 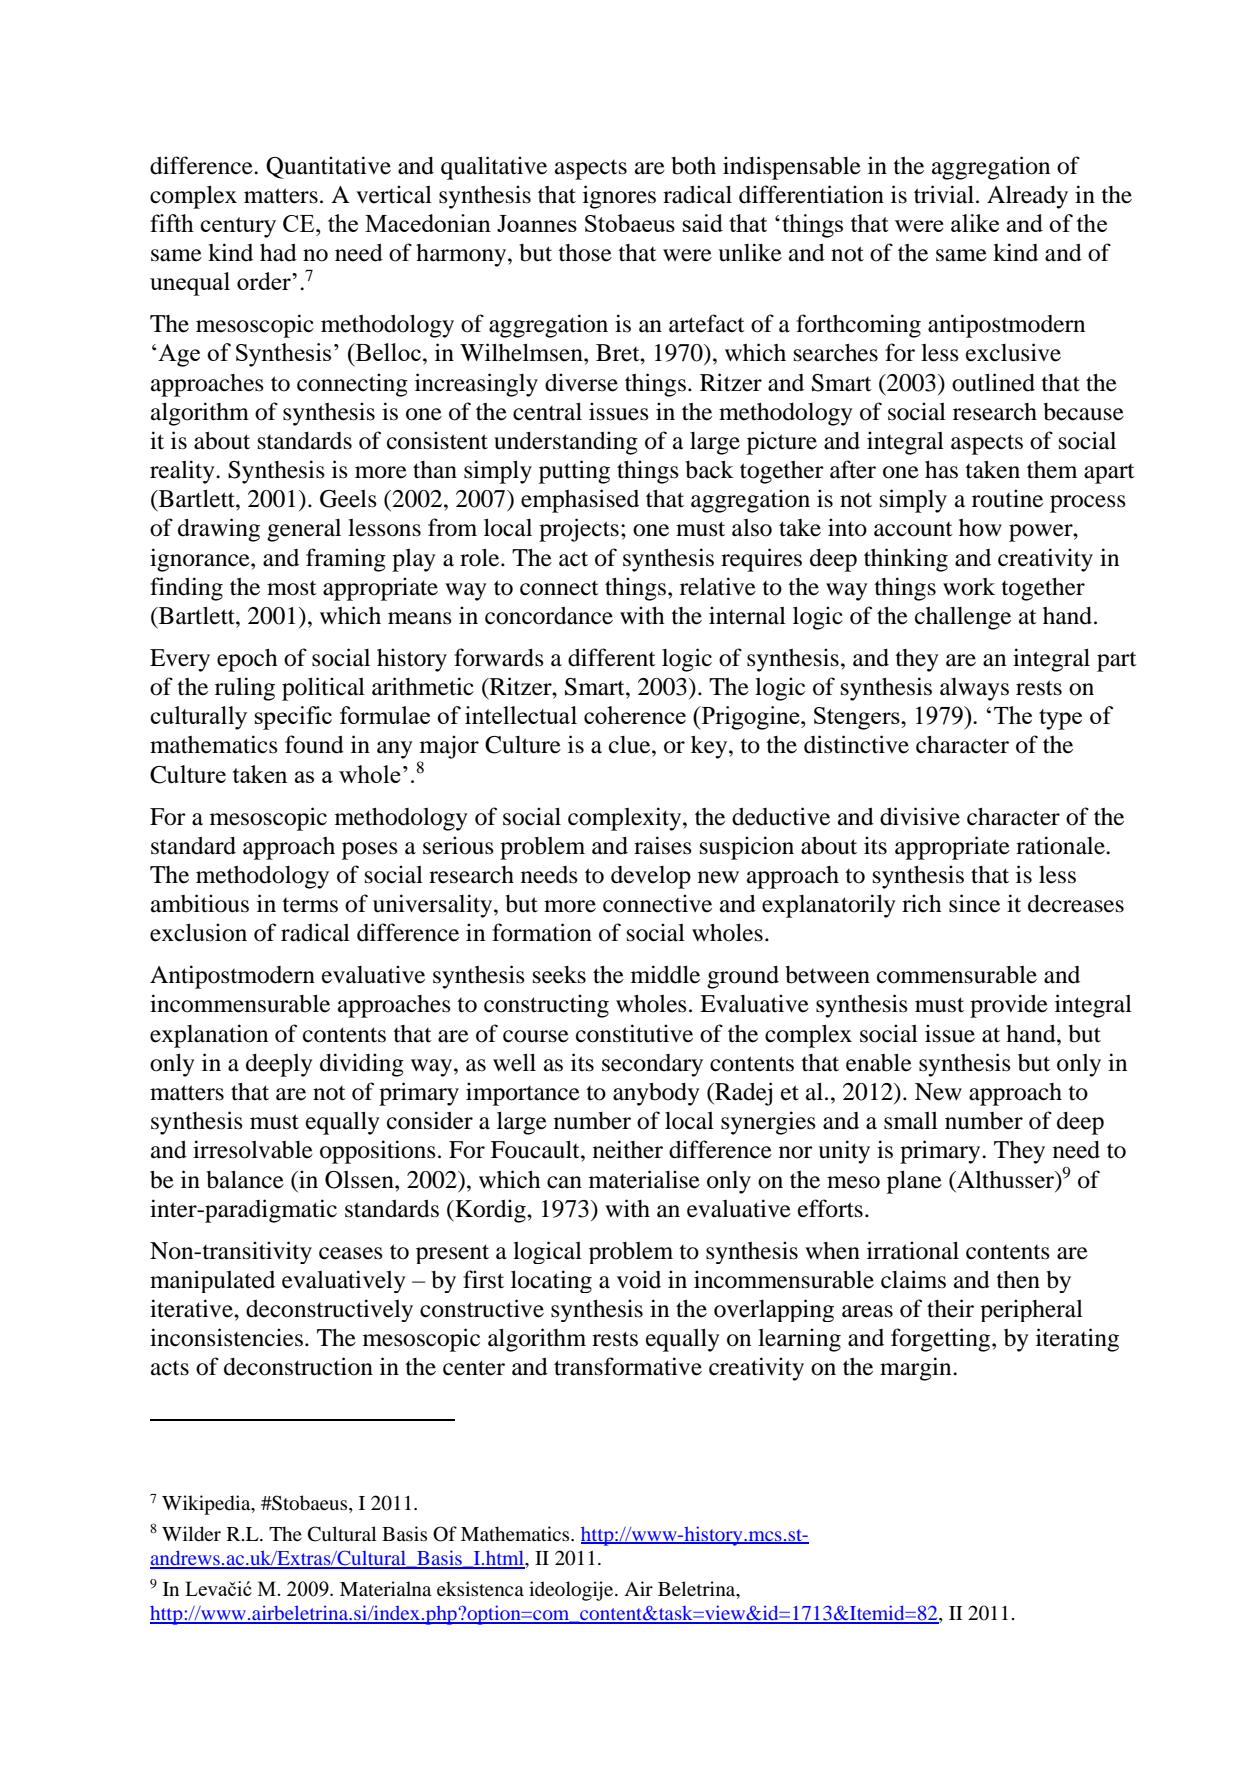 I want to click on margin, so click(x=917, y=1369).
